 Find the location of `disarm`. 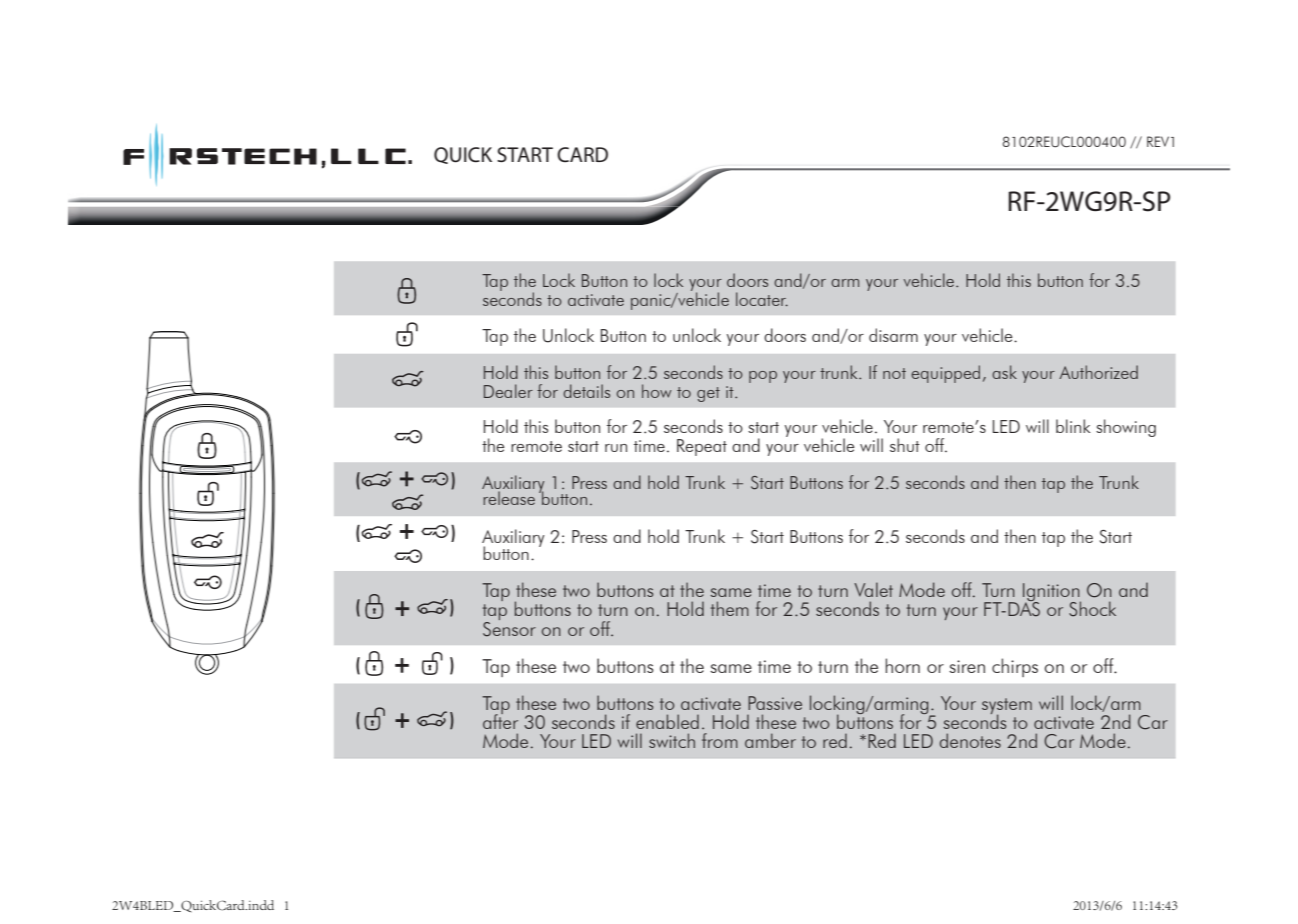

disarm is located at coordinates (893, 335).
